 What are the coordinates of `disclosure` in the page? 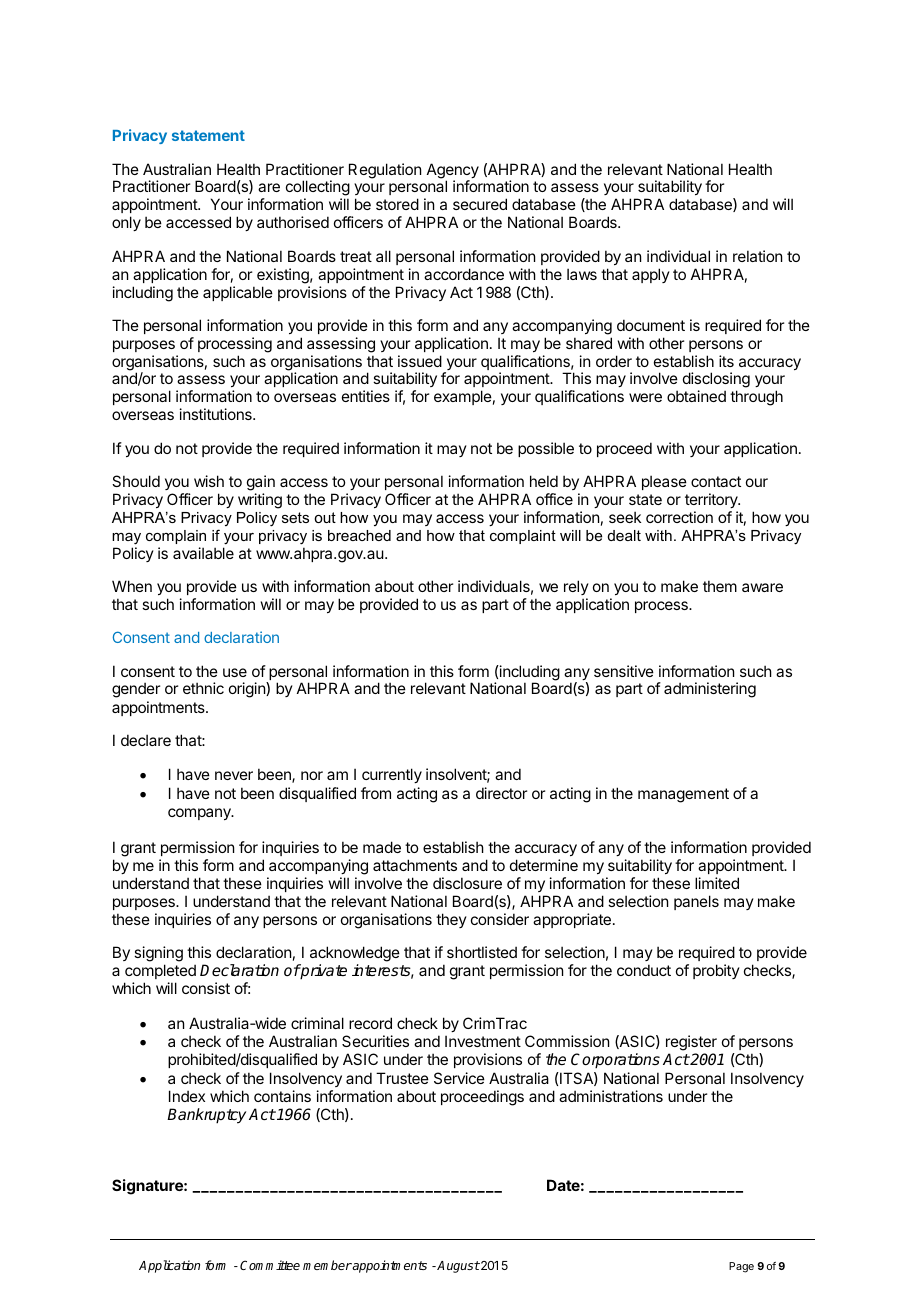 It's located at (467, 883).
